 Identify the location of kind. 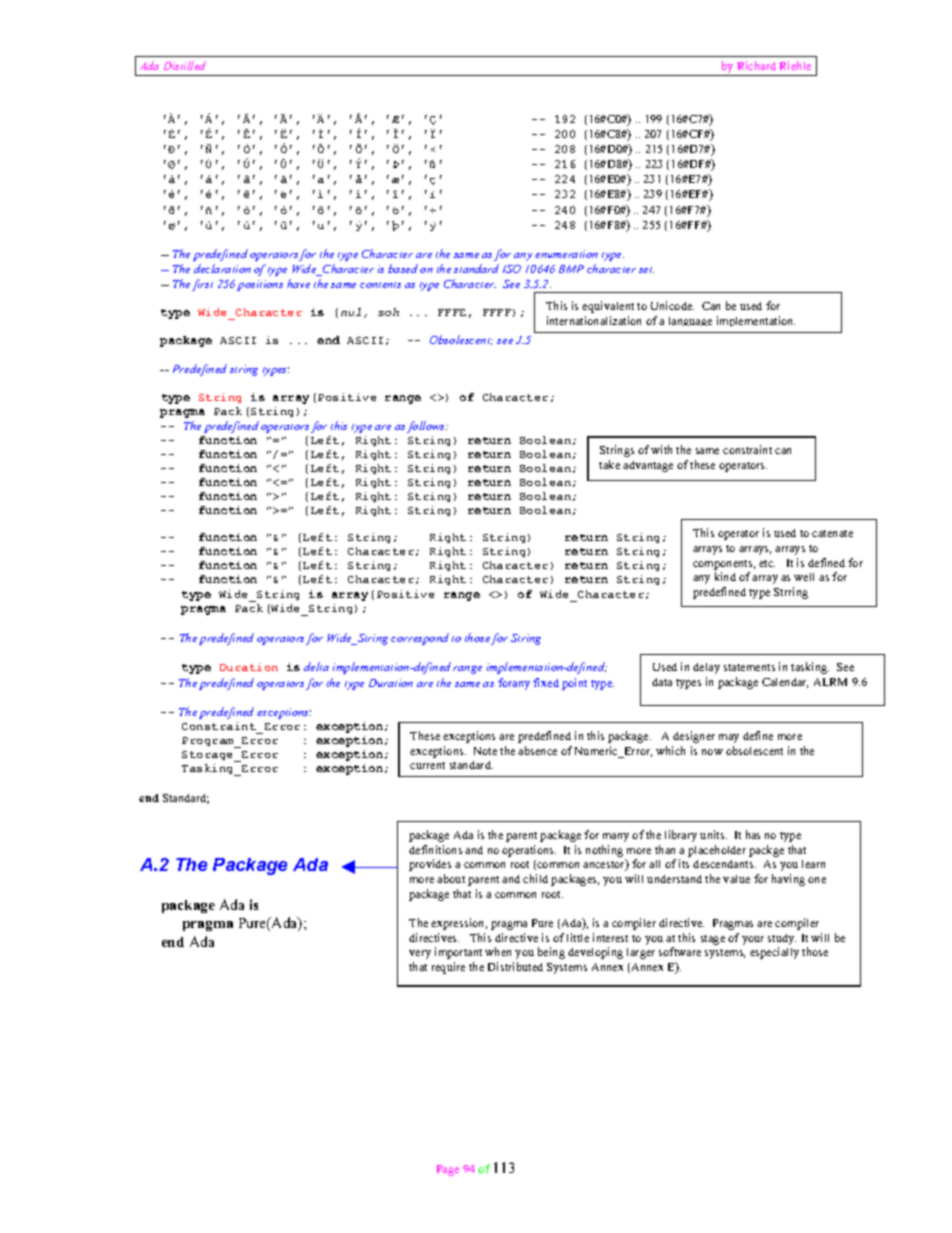
(725, 576).
